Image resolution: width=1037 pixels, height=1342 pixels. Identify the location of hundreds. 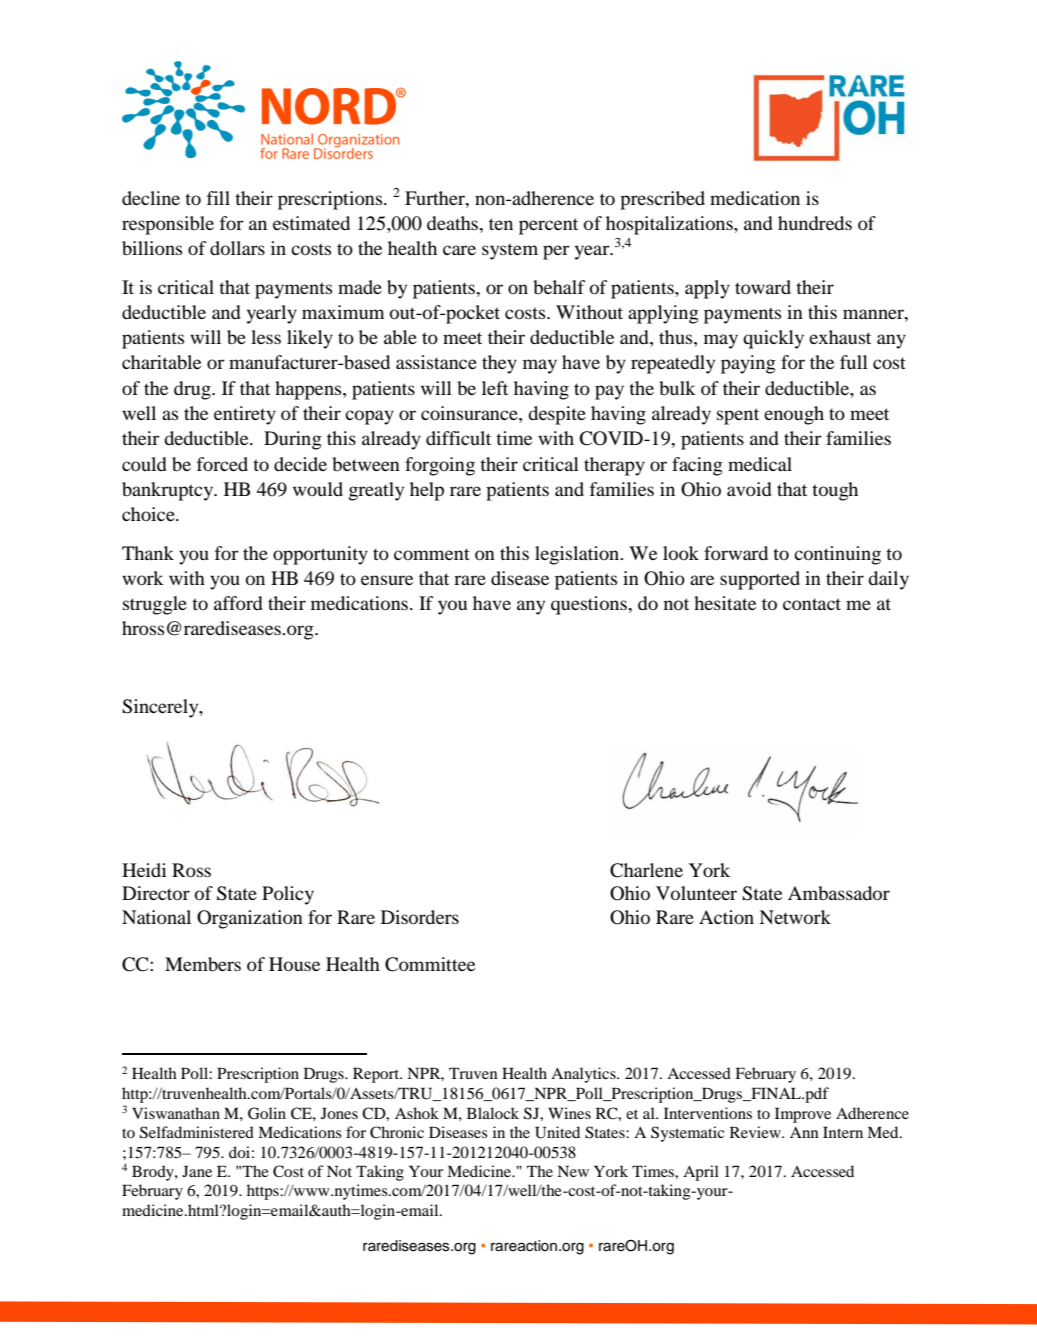
(815, 223).
